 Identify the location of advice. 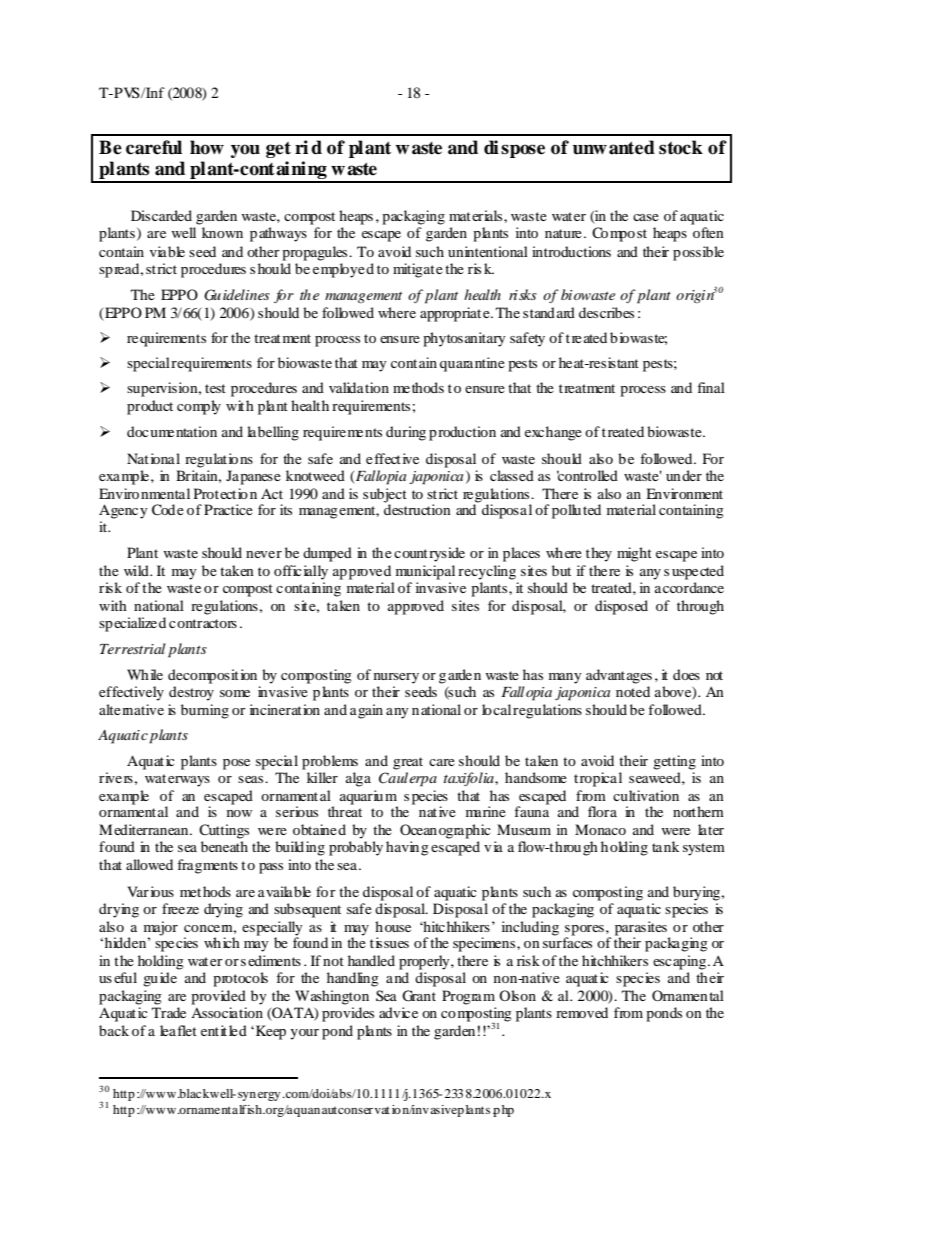
(398, 1012).
